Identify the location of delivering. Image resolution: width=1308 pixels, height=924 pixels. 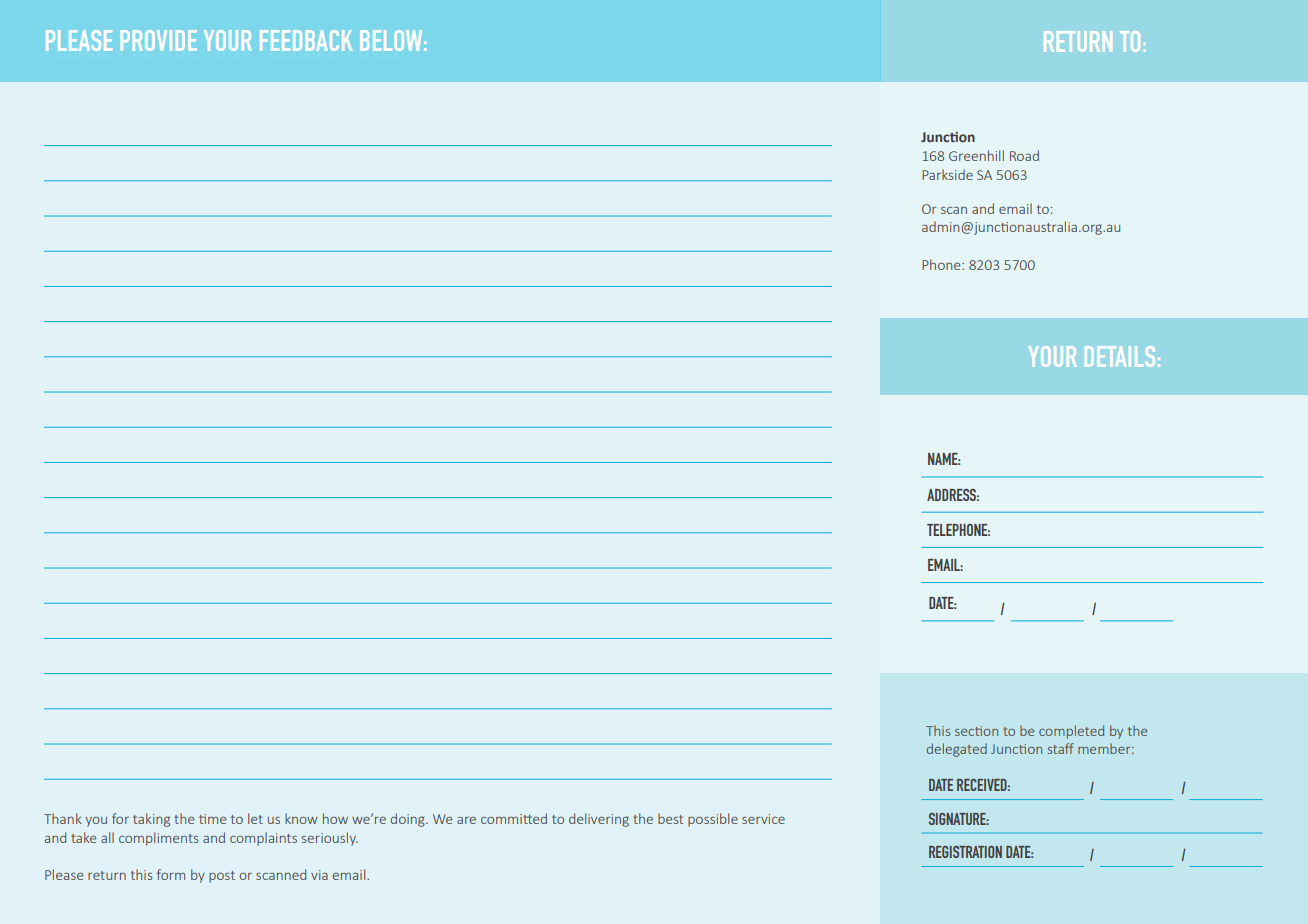
(599, 820).
